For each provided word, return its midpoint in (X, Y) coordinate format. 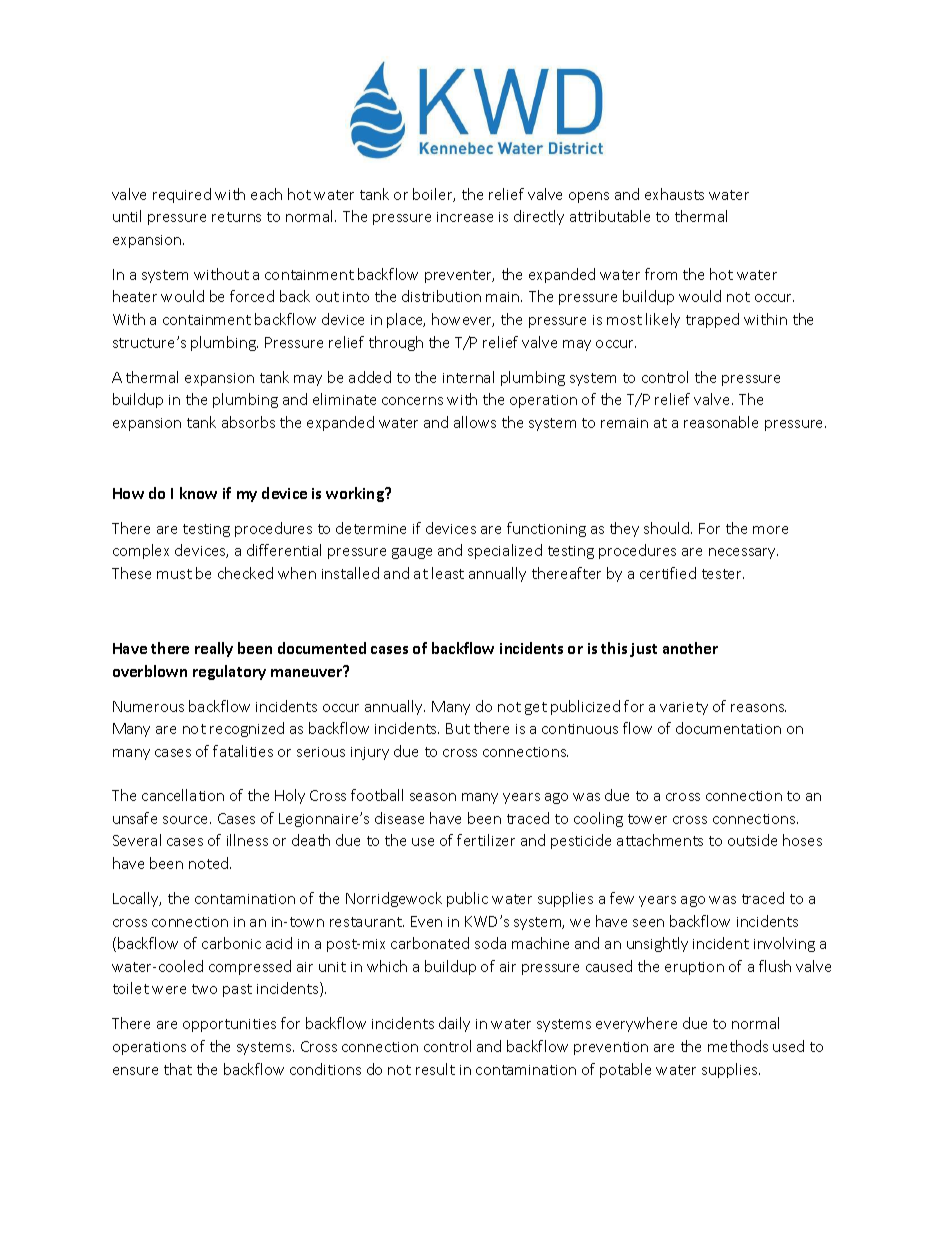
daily (454, 1024)
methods (738, 1046)
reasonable (721, 422)
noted (210, 863)
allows (475, 422)
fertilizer (486, 840)
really (214, 649)
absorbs (248, 422)
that (178, 1069)
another (690, 648)
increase (465, 217)
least (448, 573)
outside (752, 840)
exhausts (674, 194)
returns (236, 217)
